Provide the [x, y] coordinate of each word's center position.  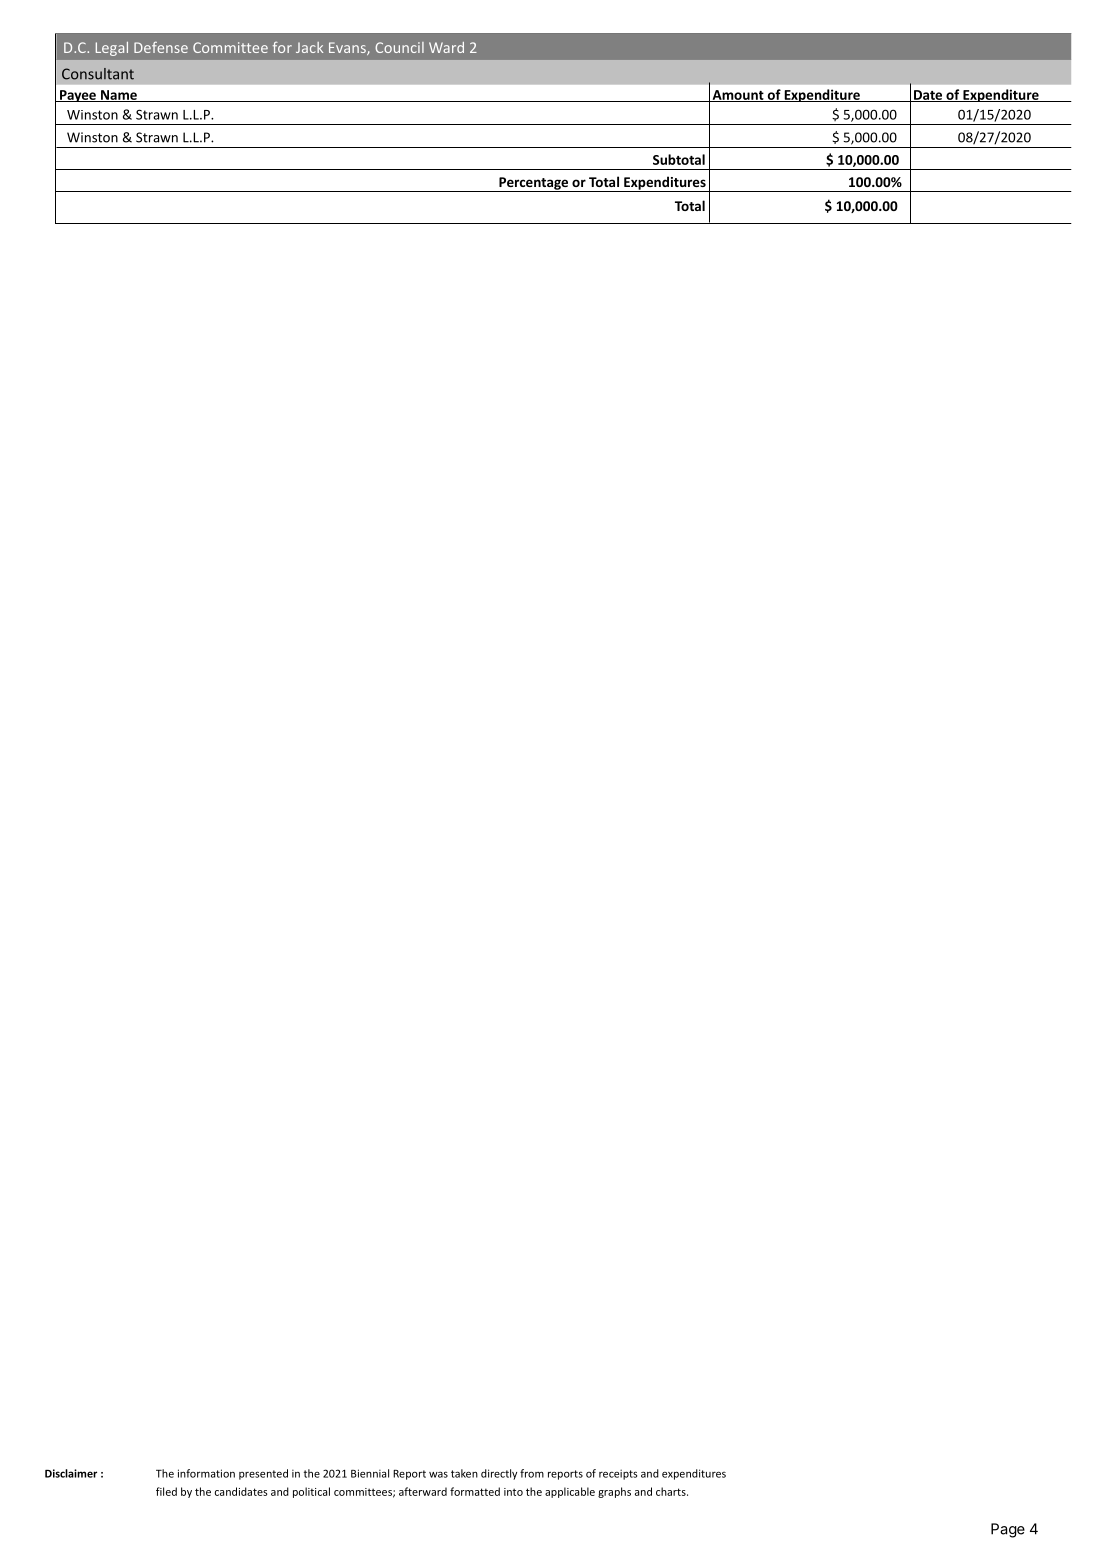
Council [399, 47]
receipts [618, 1474]
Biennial [370, 1473]
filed [166, 1491]
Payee [78, 96]
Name [119, 96]
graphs [614, 1492]
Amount [738, 96]
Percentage [534, 184]
